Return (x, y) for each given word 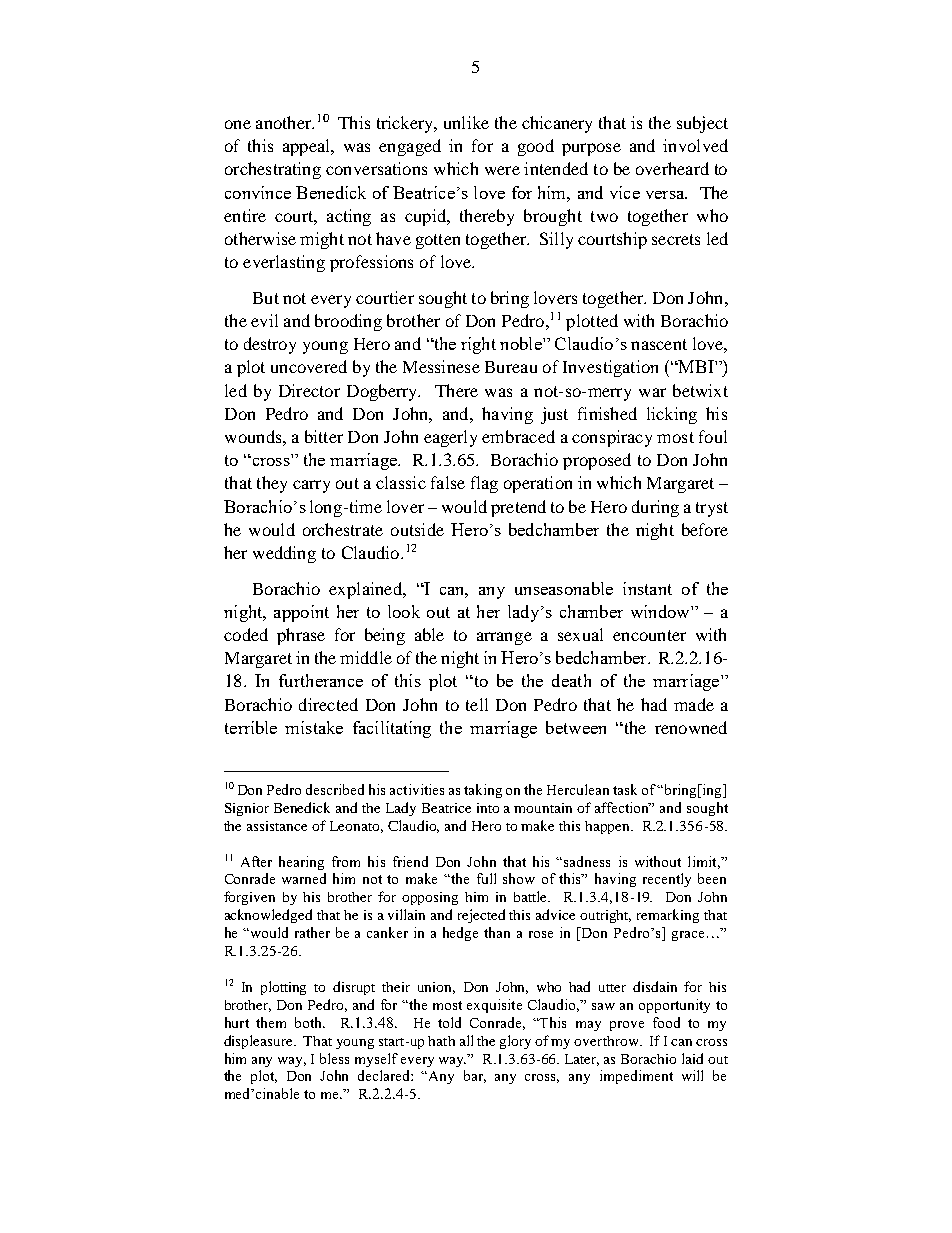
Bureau (511, 367)
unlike (466, 122)
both (310, 1022)
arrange (504, 638)
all (466, 1040)
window (661, 611)
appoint (301, 613)
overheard (672, 168)
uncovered (309, 366)
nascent (659, 344)
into (488, 808)
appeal (307, 147)
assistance (277, 826)
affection (623, 807)
